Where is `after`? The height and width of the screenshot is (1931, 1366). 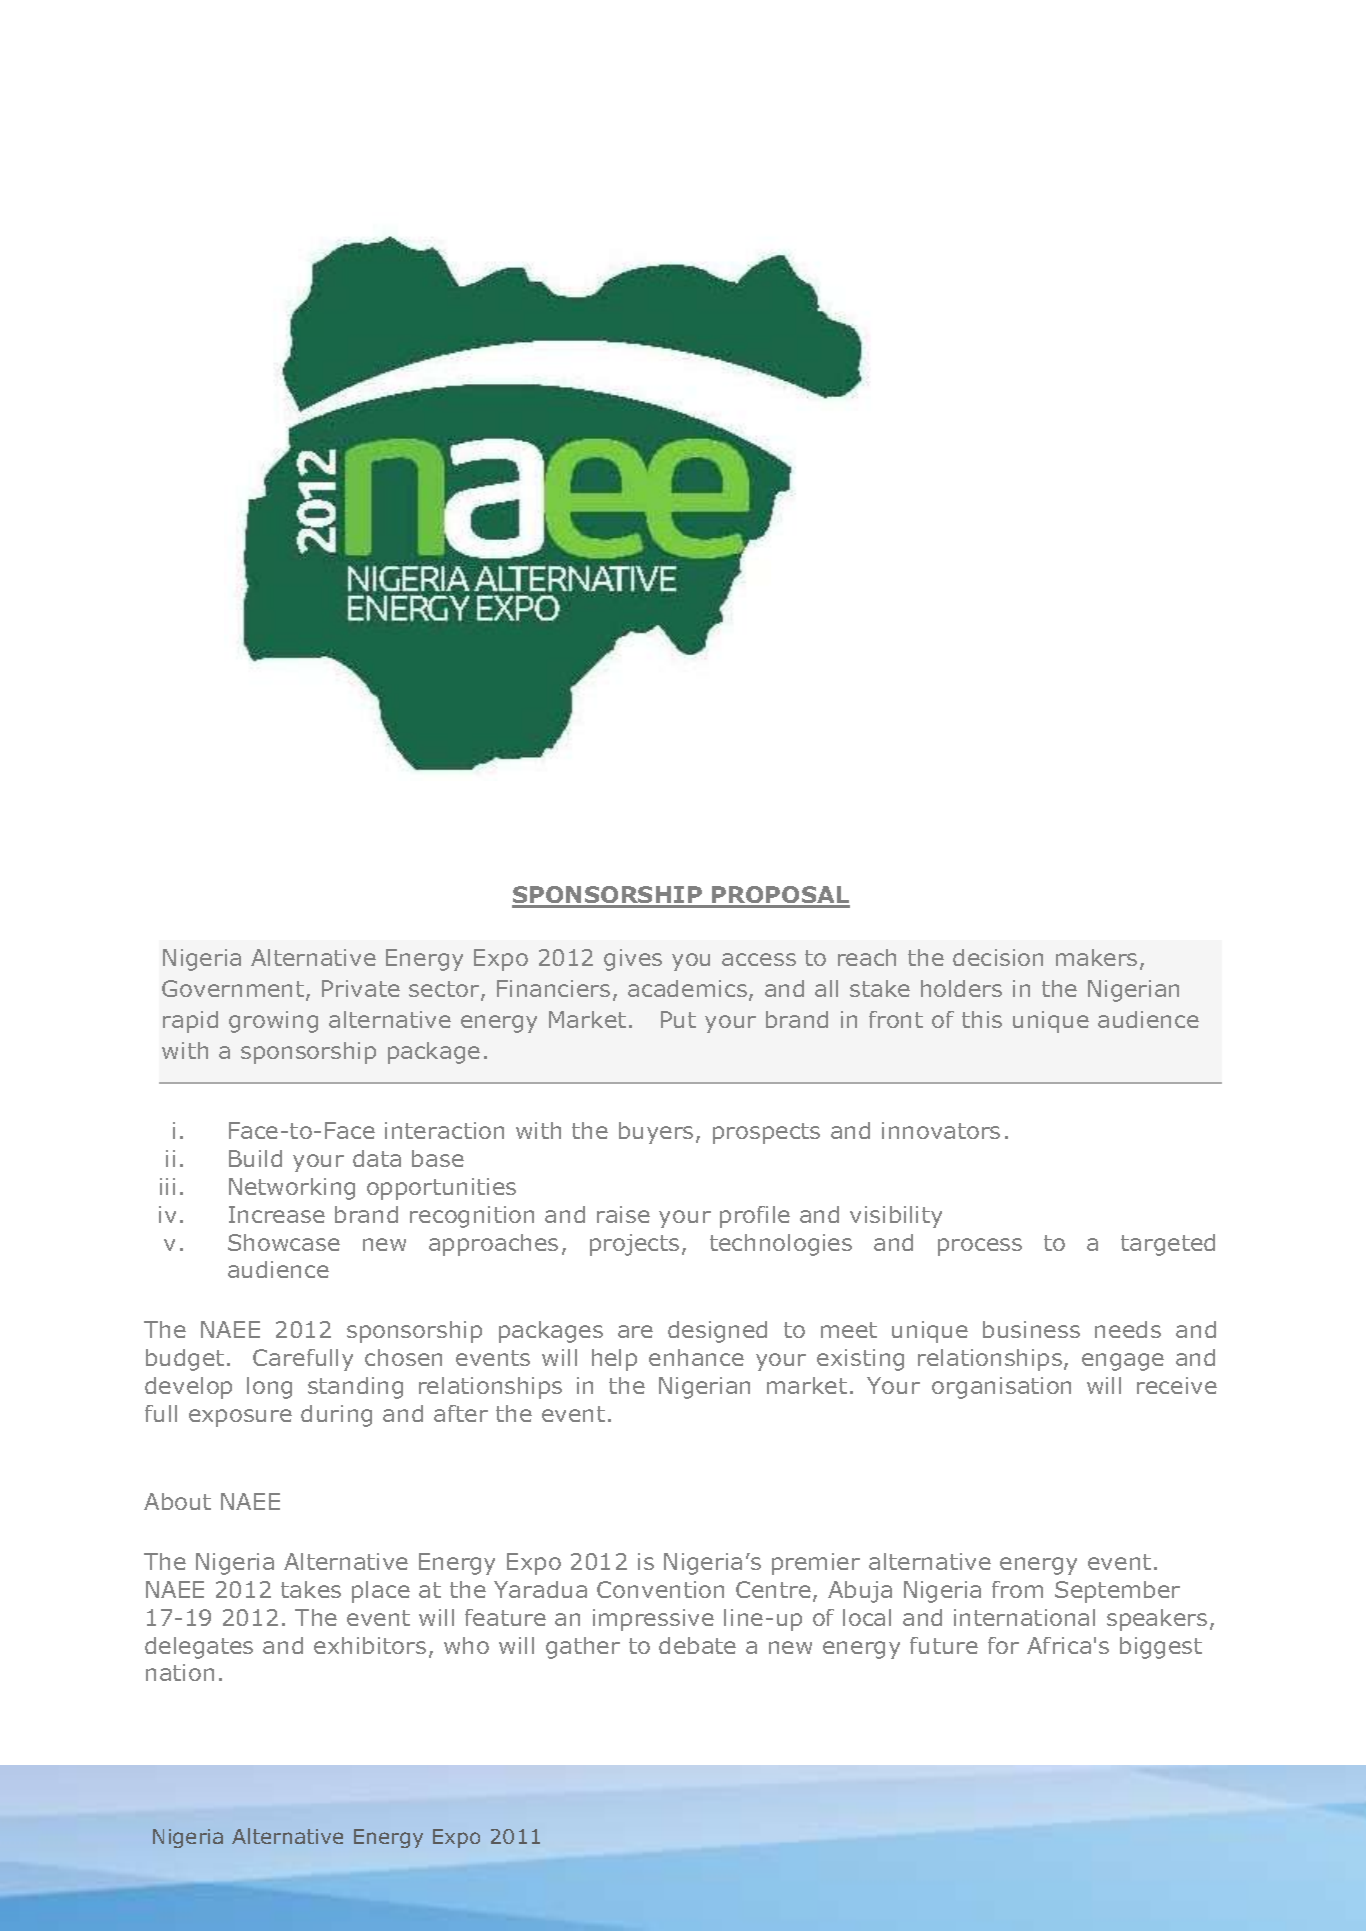
after is located at coordinates (461, 1413).
